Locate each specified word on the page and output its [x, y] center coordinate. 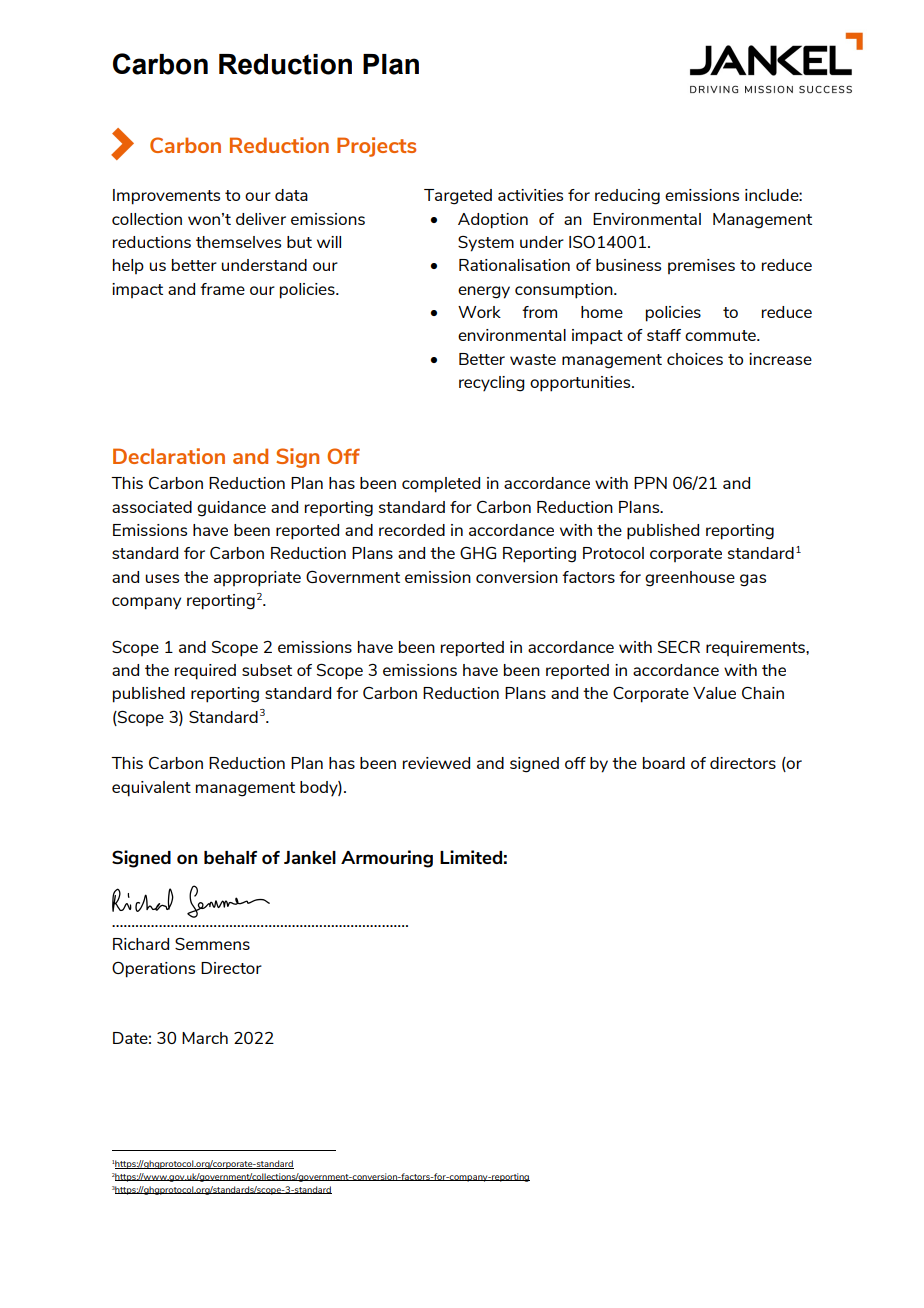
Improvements [166, 197]
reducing [627, 197]
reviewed [436, 763]
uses [162, 578]
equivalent [151, 789]
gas [753, 580]
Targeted [458, 197]
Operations [153, 970]
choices [695, 359]
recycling [492, 384]
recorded [412, 530]
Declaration [169, 456]
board [664, 763]
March [205, 1038]
